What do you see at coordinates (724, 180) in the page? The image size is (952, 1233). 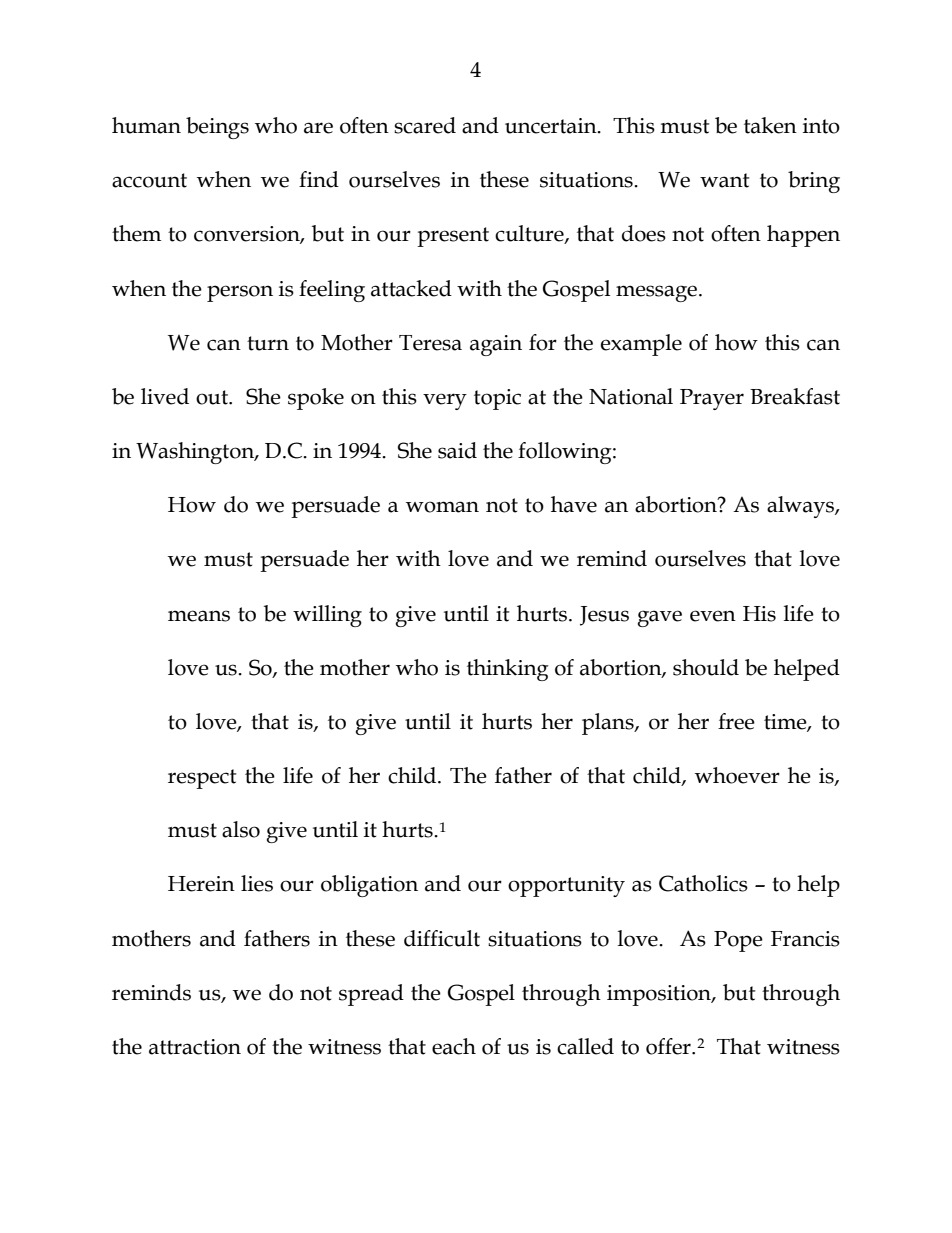 I see `want` at bounding box center [724, 180].
